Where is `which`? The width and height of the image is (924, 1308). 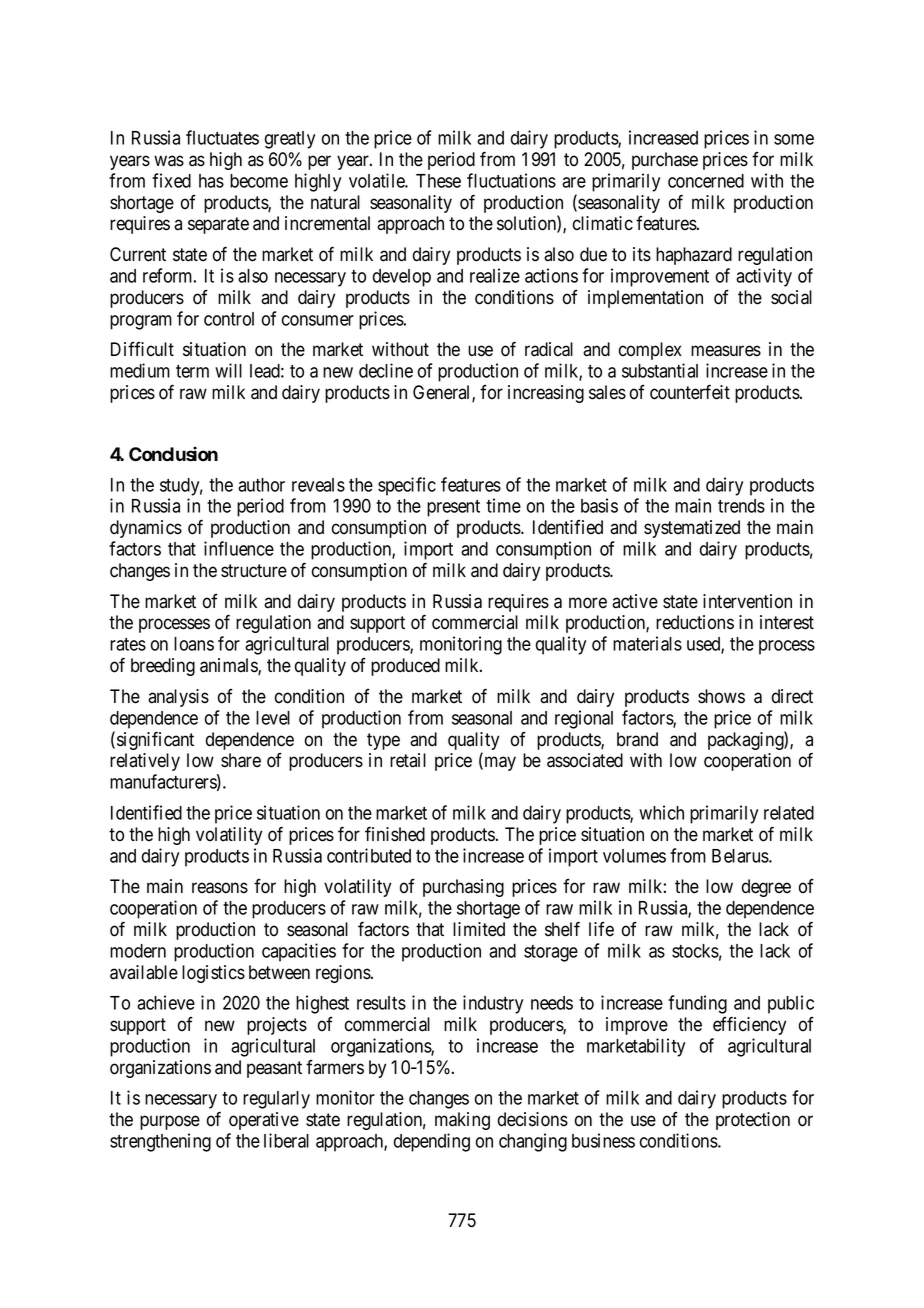
which is located at coordinates (661, 812).
